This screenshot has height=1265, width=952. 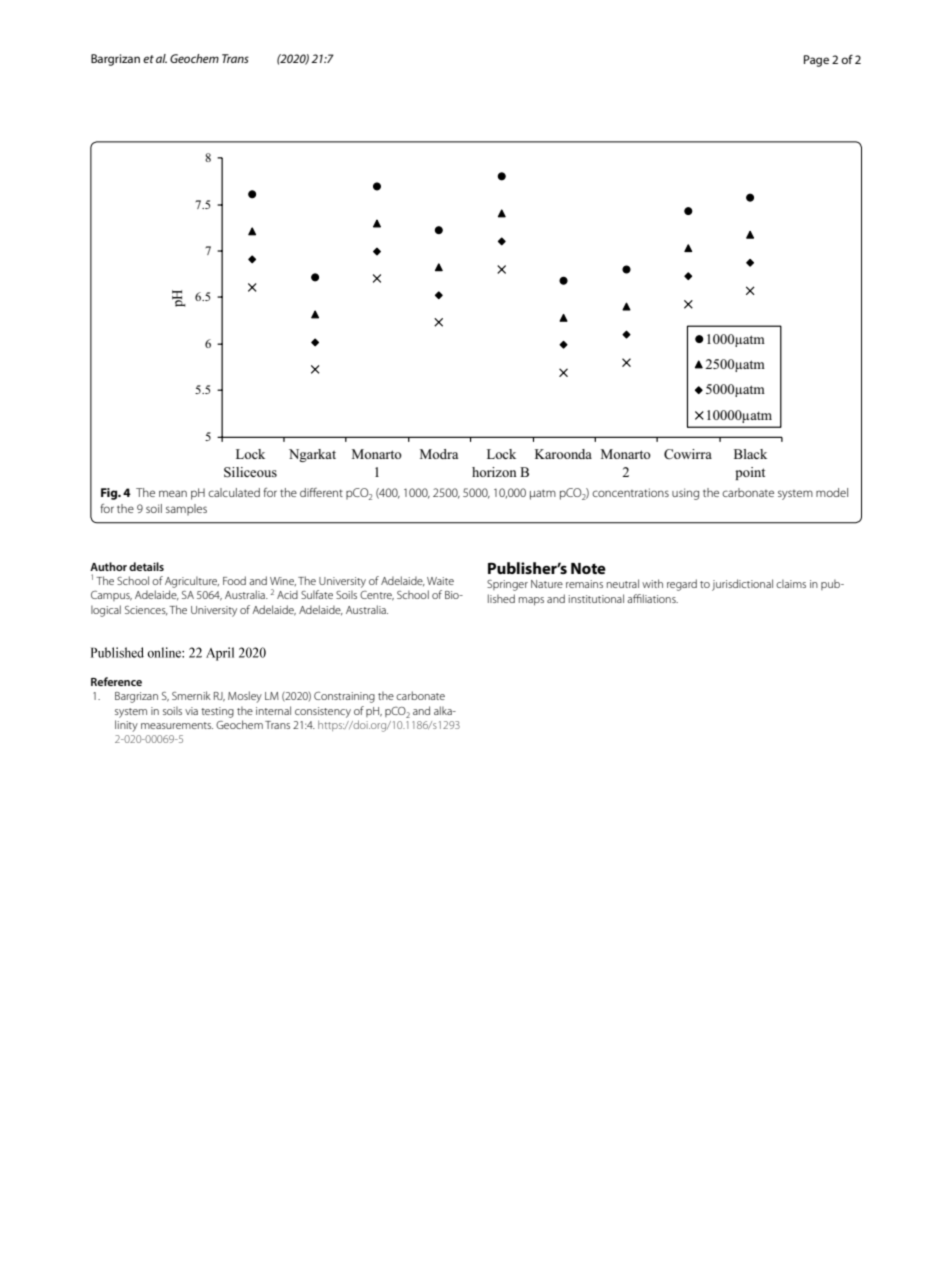 What do you see at coordinates (440, 581) in the screenshot?
I see `Waite` at bounding box center [440, 581].
